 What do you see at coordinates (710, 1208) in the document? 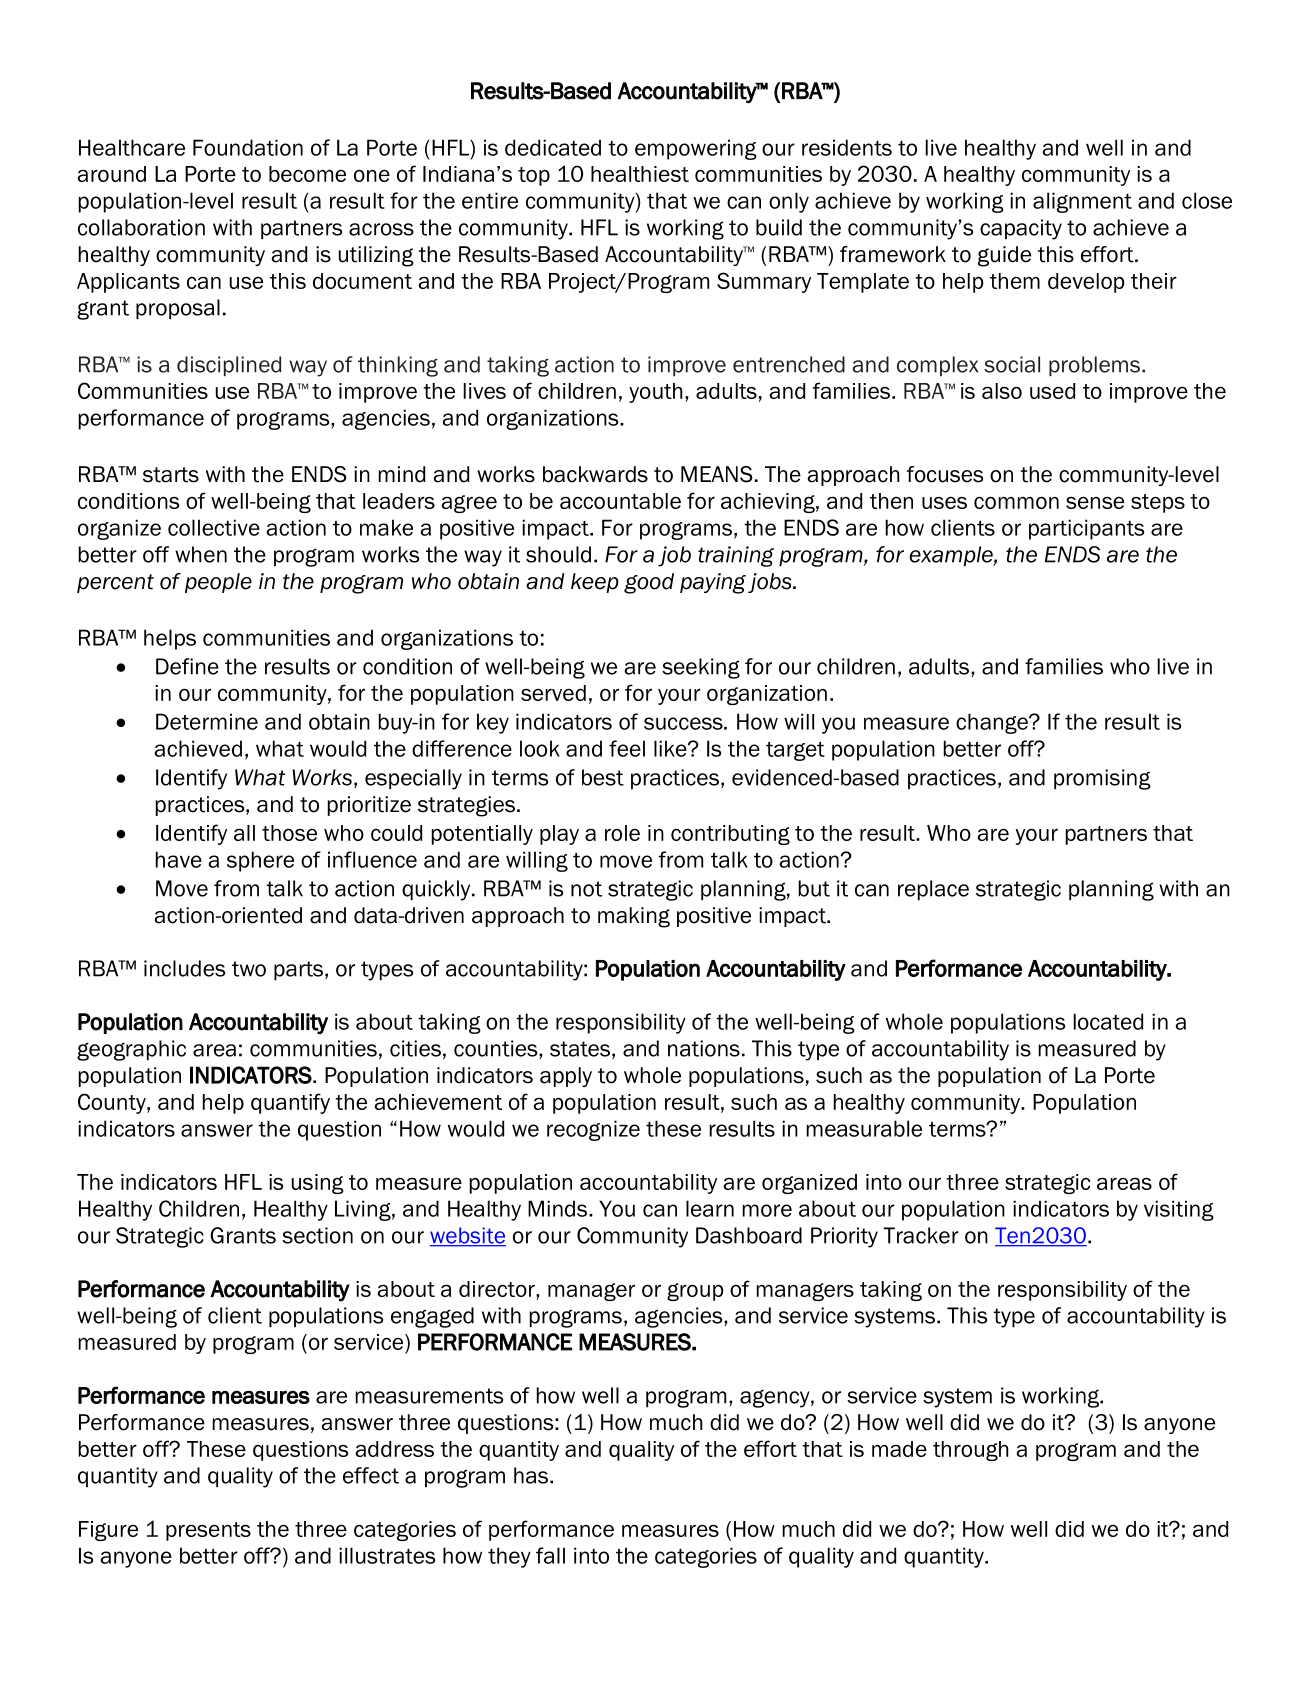
I see `learn` at bounding box center [710, 1208].
